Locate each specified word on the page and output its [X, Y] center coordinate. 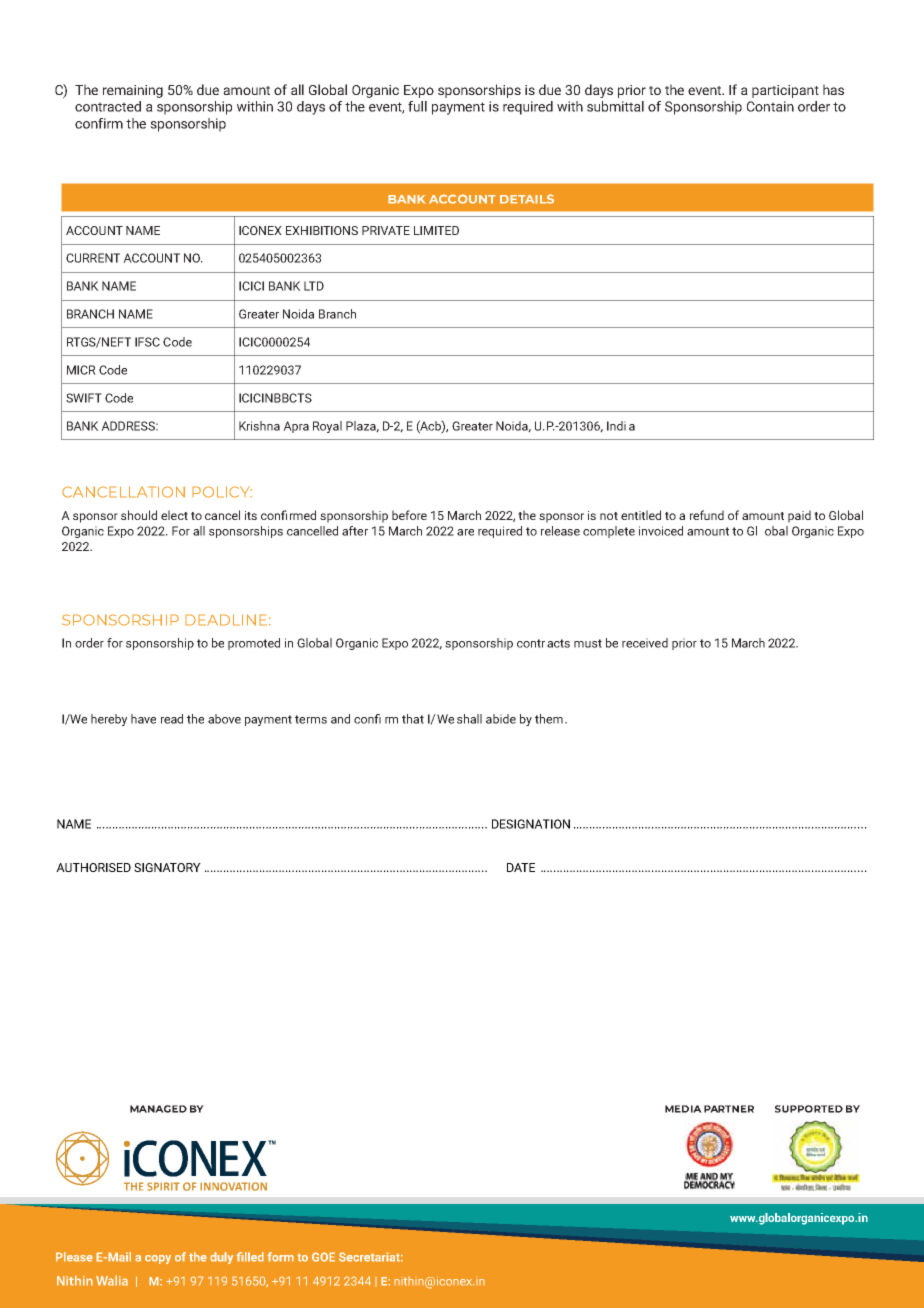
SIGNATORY [167, 867]
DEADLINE [226, 620]
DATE [521, 867]
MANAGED [158, 1109]
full [417, 106]
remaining [133, 91]
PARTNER [729, 1109]
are [465, 532]
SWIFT [84, 398]
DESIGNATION [531, 824]
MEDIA [683, 1109]
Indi [616, 426]
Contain [770, 106]
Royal [327, 427]
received [645, 643]
